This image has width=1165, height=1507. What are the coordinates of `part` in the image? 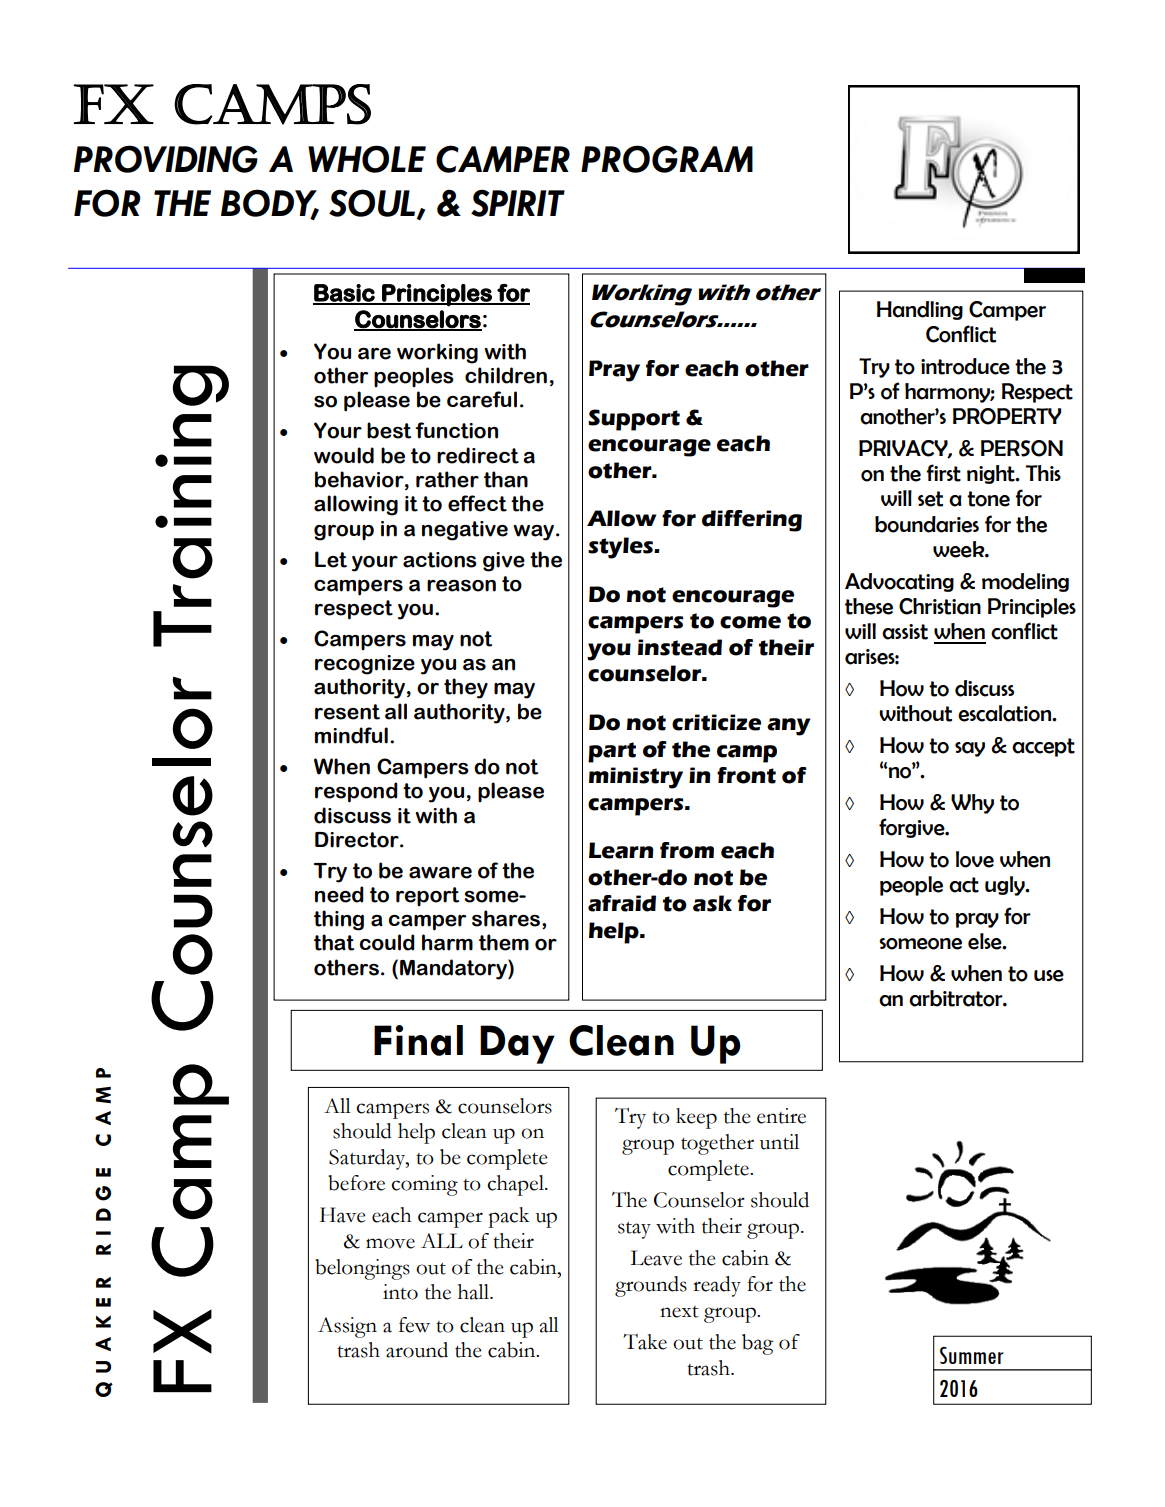 It's located at (612, 752).
